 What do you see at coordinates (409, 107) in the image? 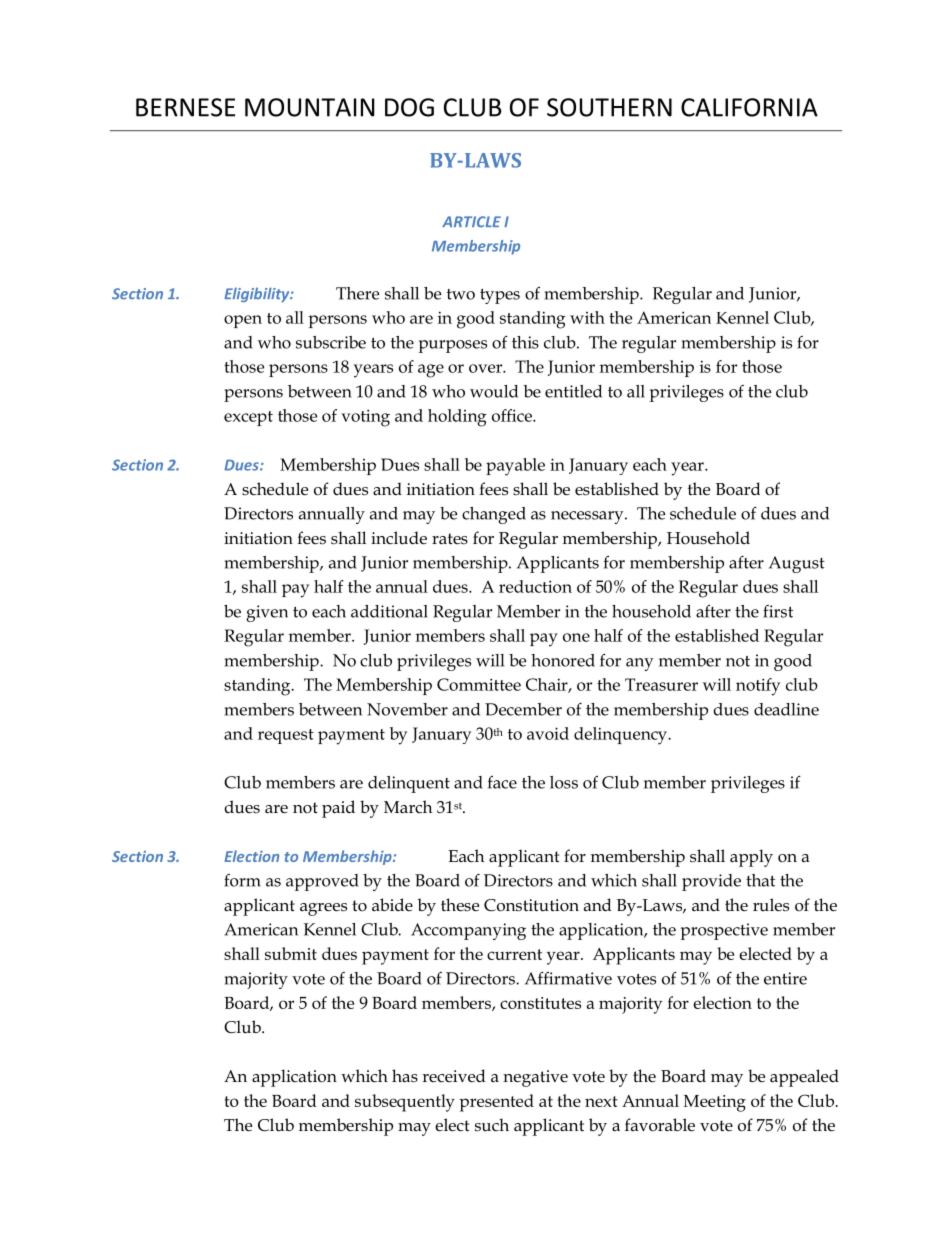
I see `DOG` at bounding box center [409, 107].
